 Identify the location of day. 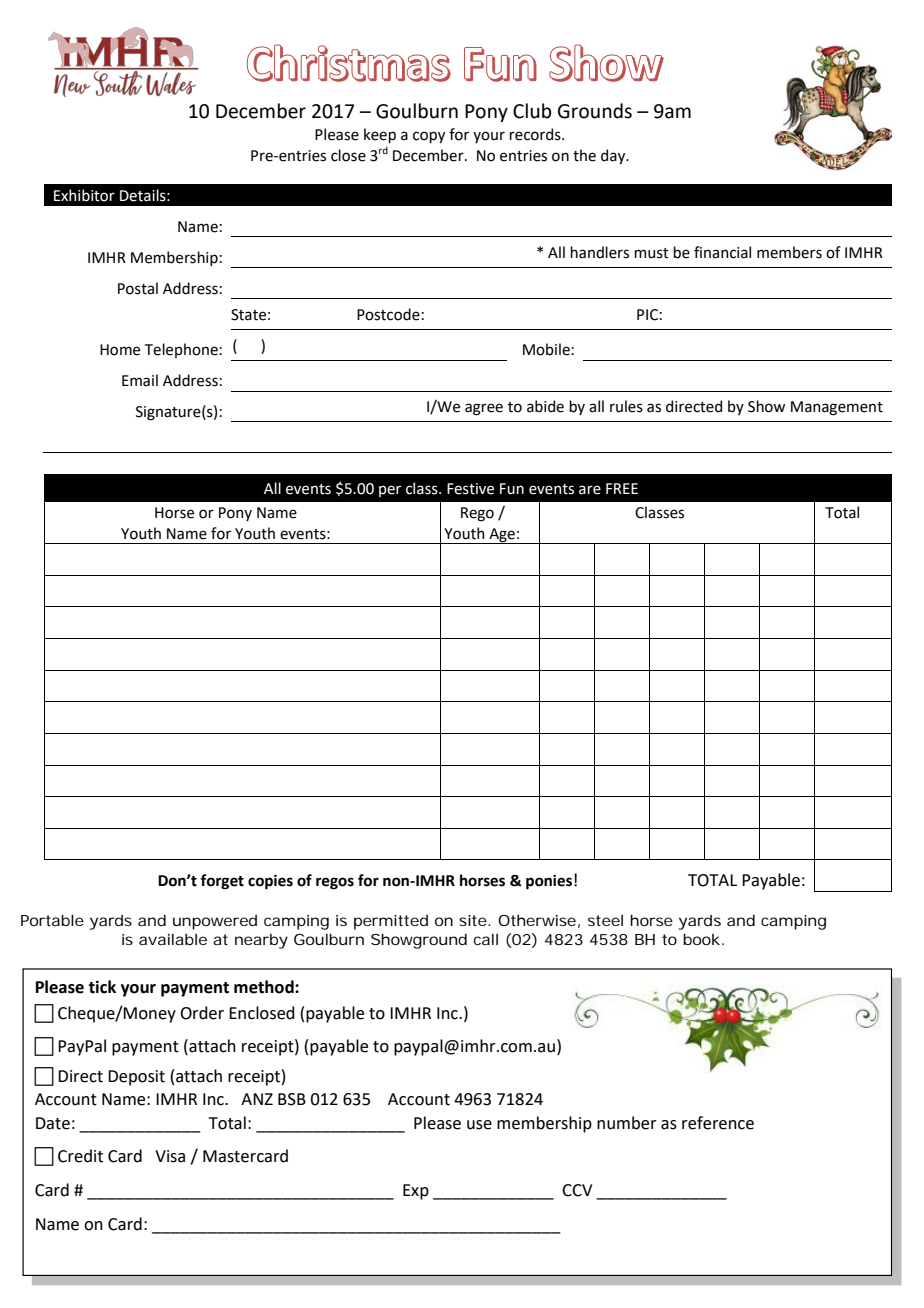
(614, 156).
